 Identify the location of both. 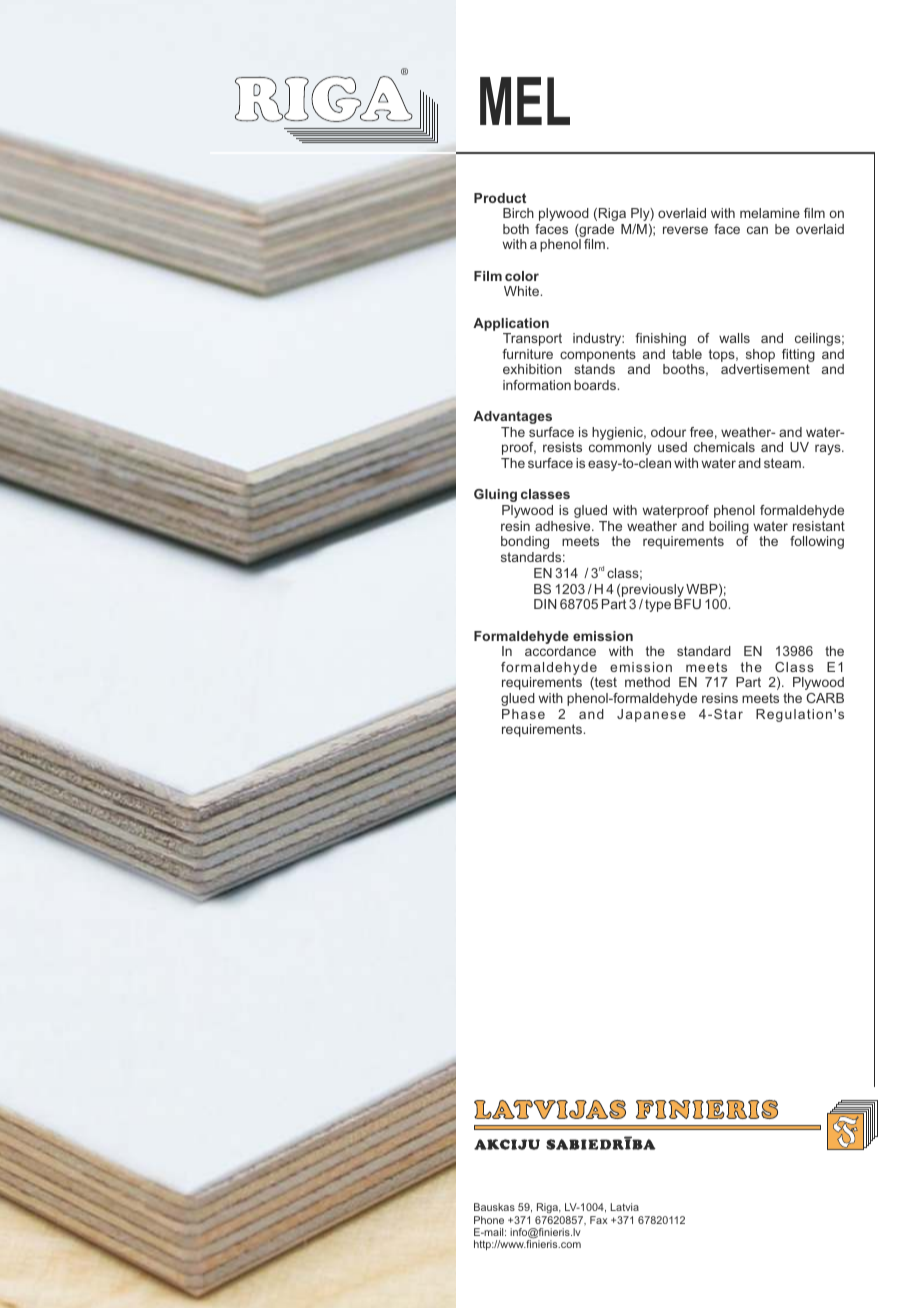
(516, 229).
